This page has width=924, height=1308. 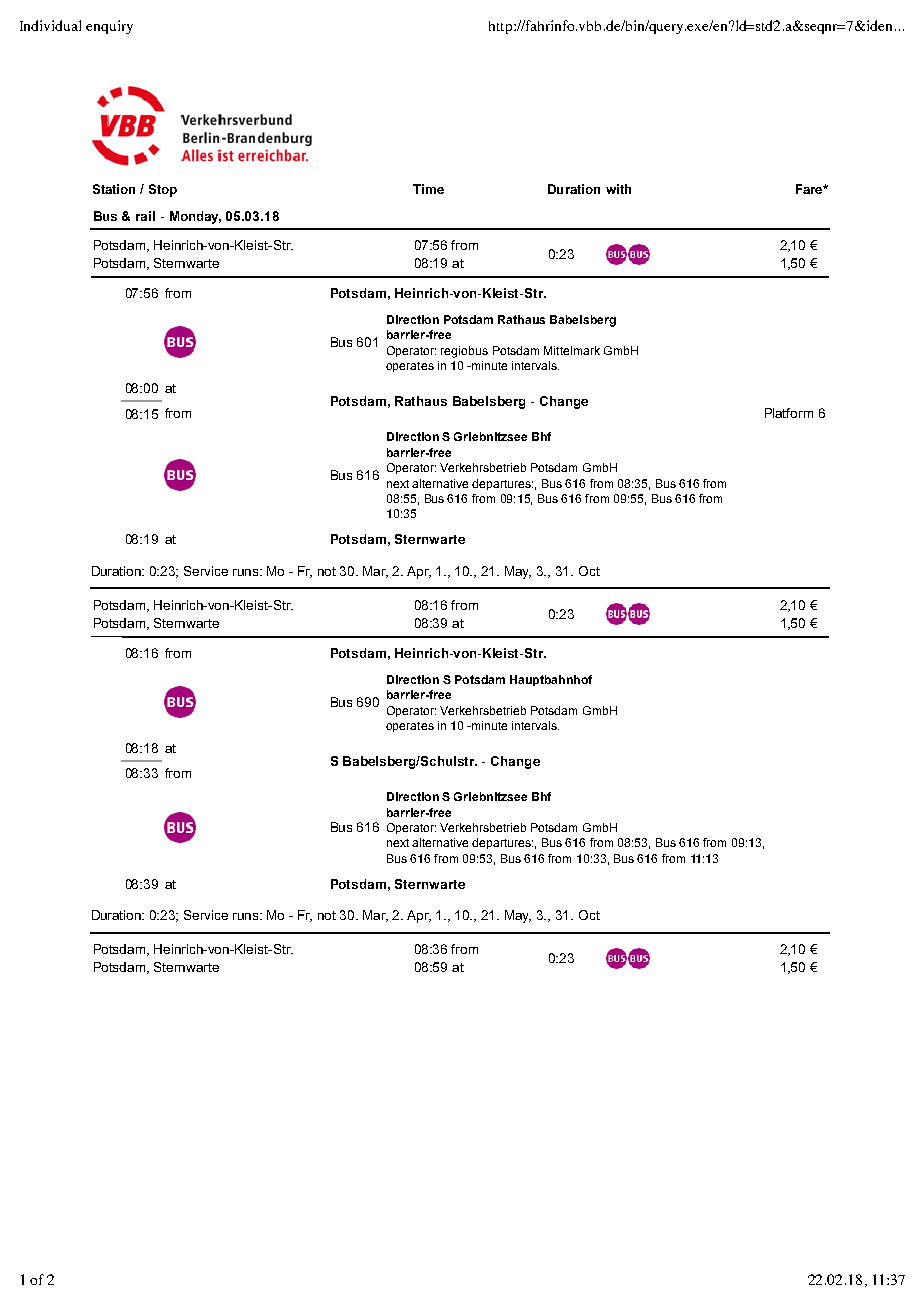 I want to click on Stop, so click(x=163, y=190).
